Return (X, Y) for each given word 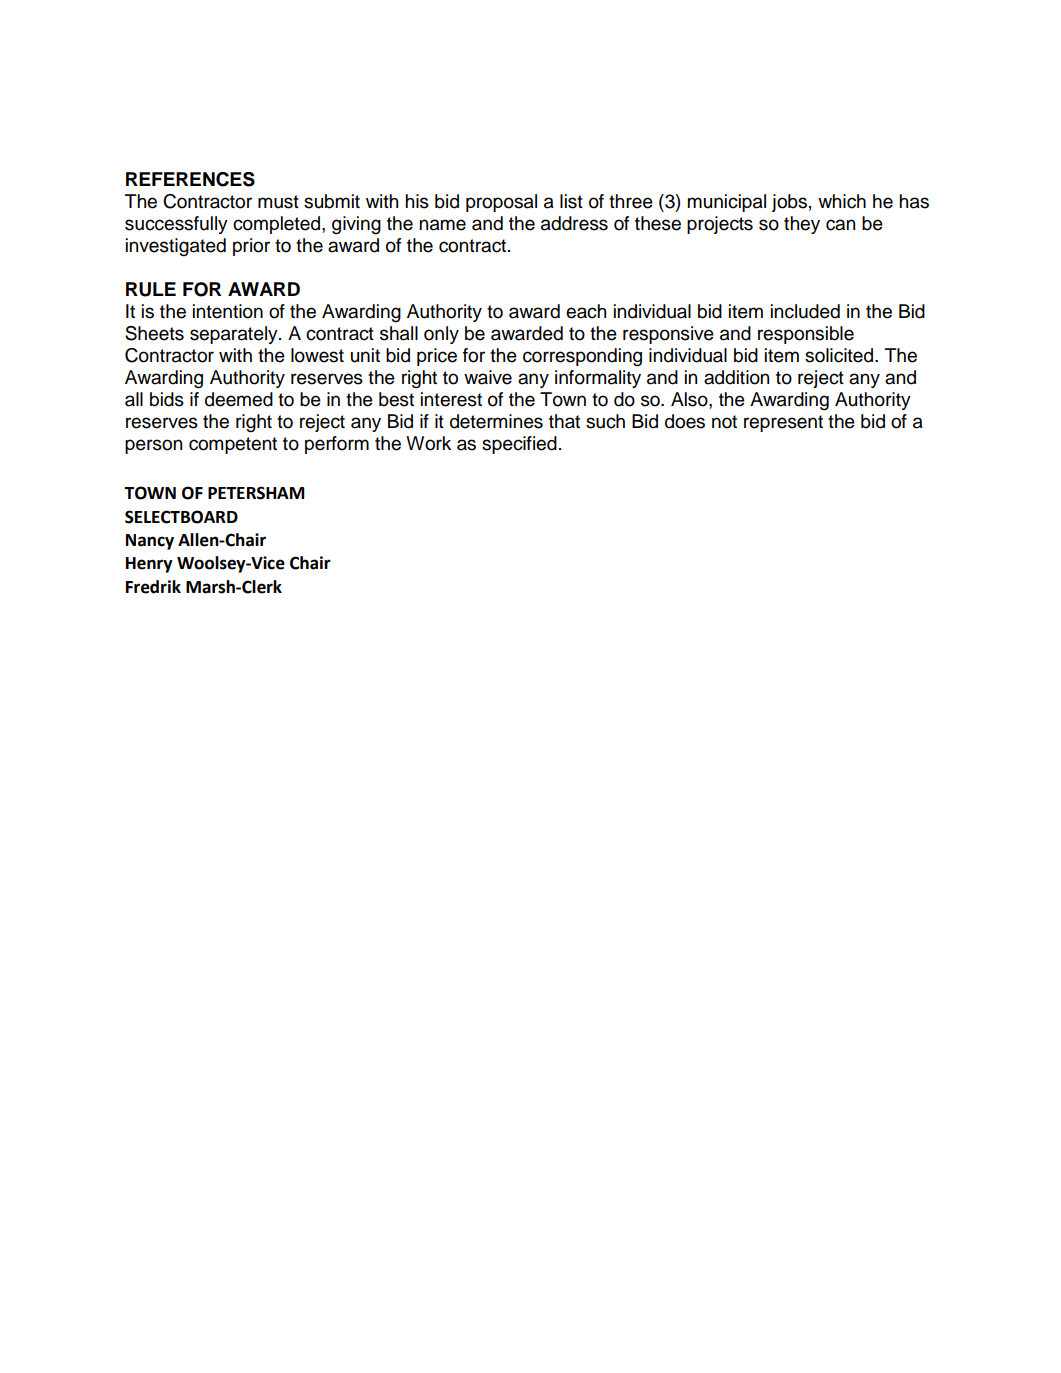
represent (783, 423)
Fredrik (153, 587)
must (278, 202)
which (842, 201)
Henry (149, 565)
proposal (501, 203)
